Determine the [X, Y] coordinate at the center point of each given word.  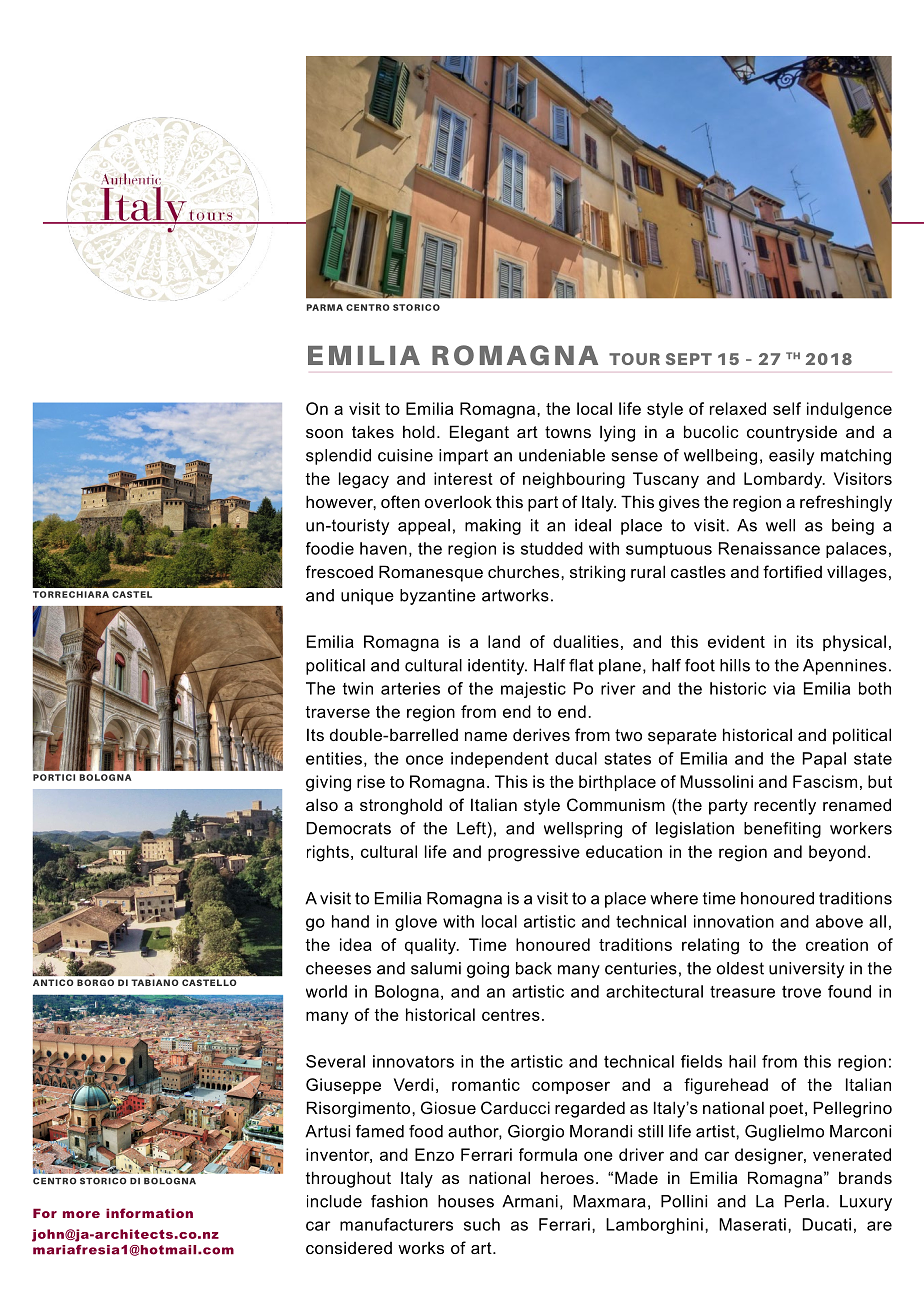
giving [328, 783]
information [149, 1213]
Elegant [479, 433]
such [482, 1224]
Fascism [825, 781]
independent [499, 760]
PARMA [324, 307]
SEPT [689, 359]
